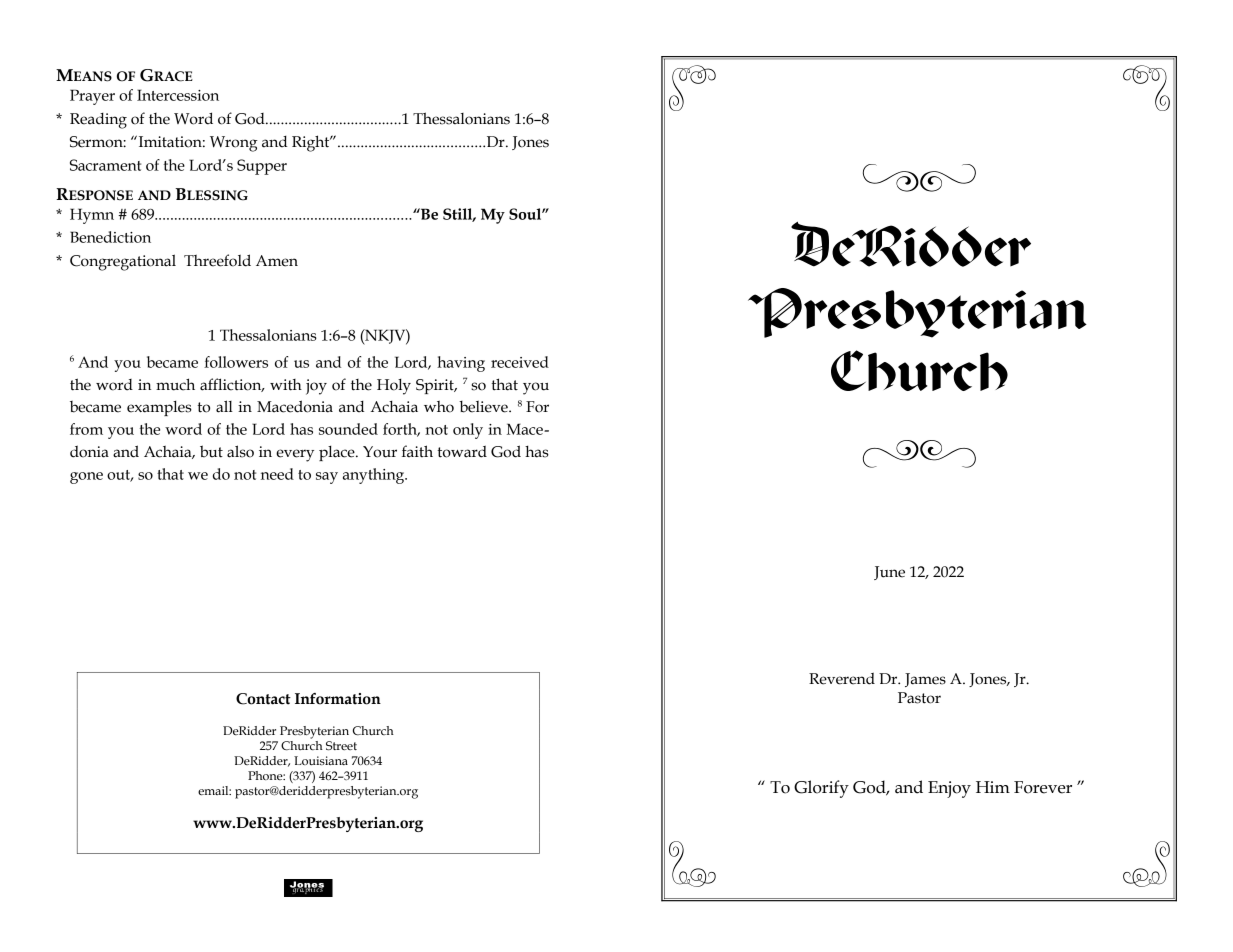  What do you see at coordinates (889, 573) in the screenshot?
I see `June` at bounding box center [889, 573].
